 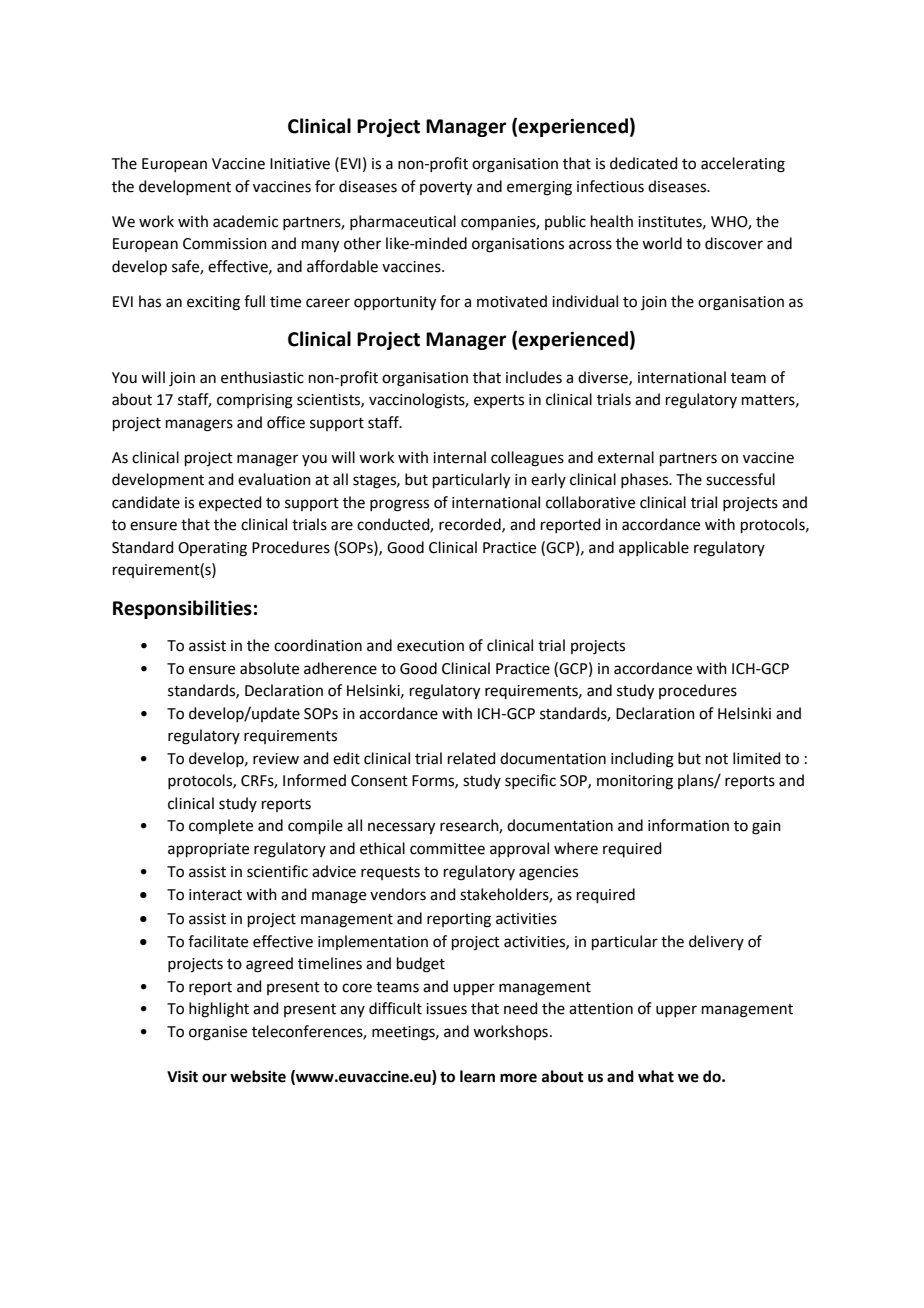 I want to click on organise, so click(x=218, y=1033).
